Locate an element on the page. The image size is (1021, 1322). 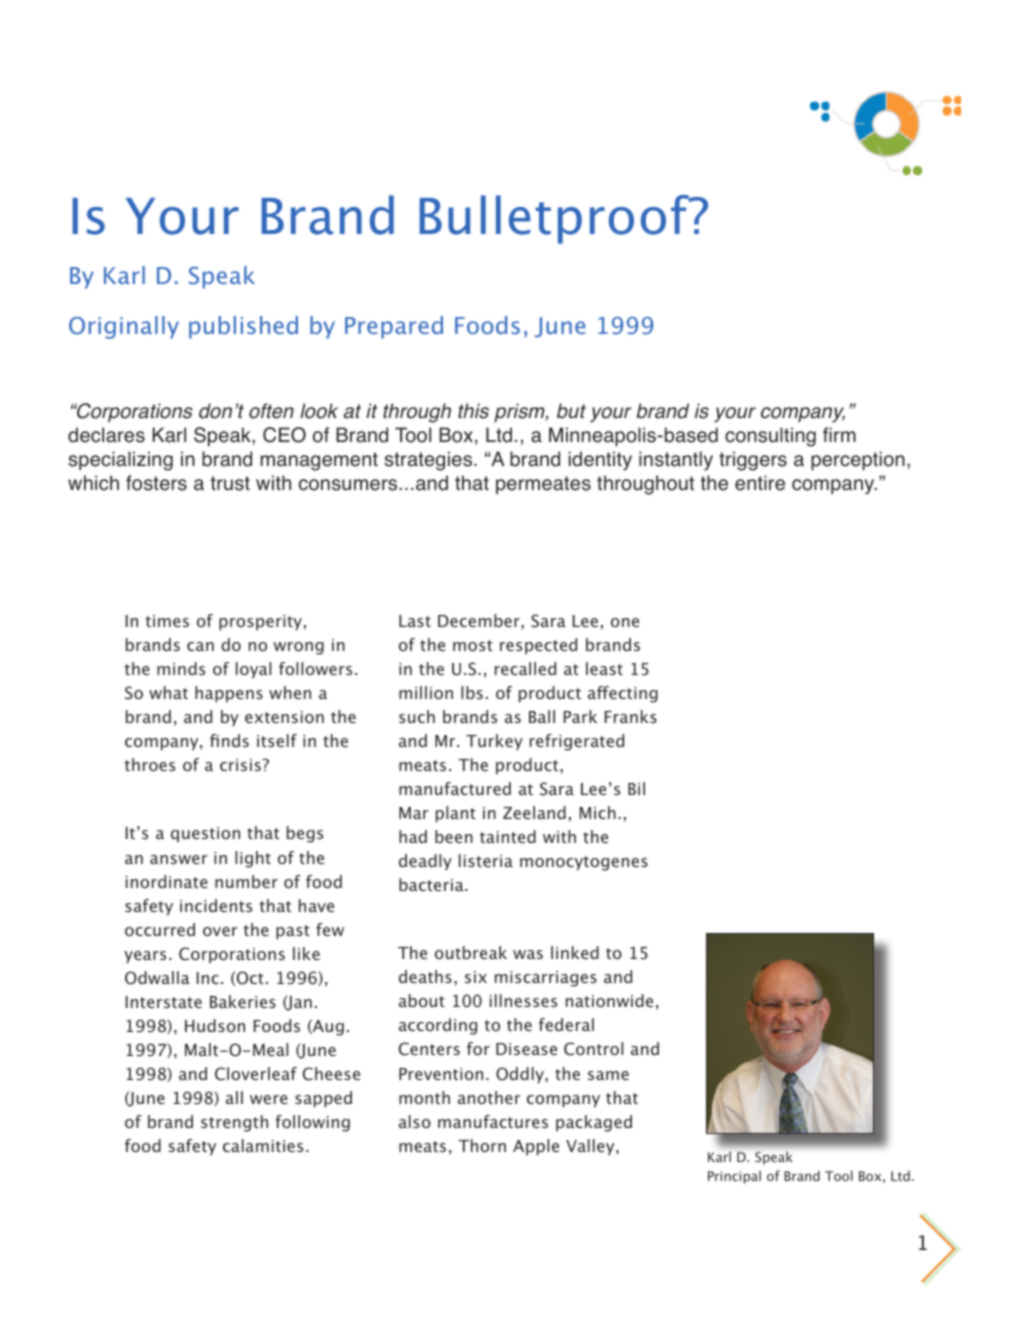
strength is located at coordinates (234, 1123).
